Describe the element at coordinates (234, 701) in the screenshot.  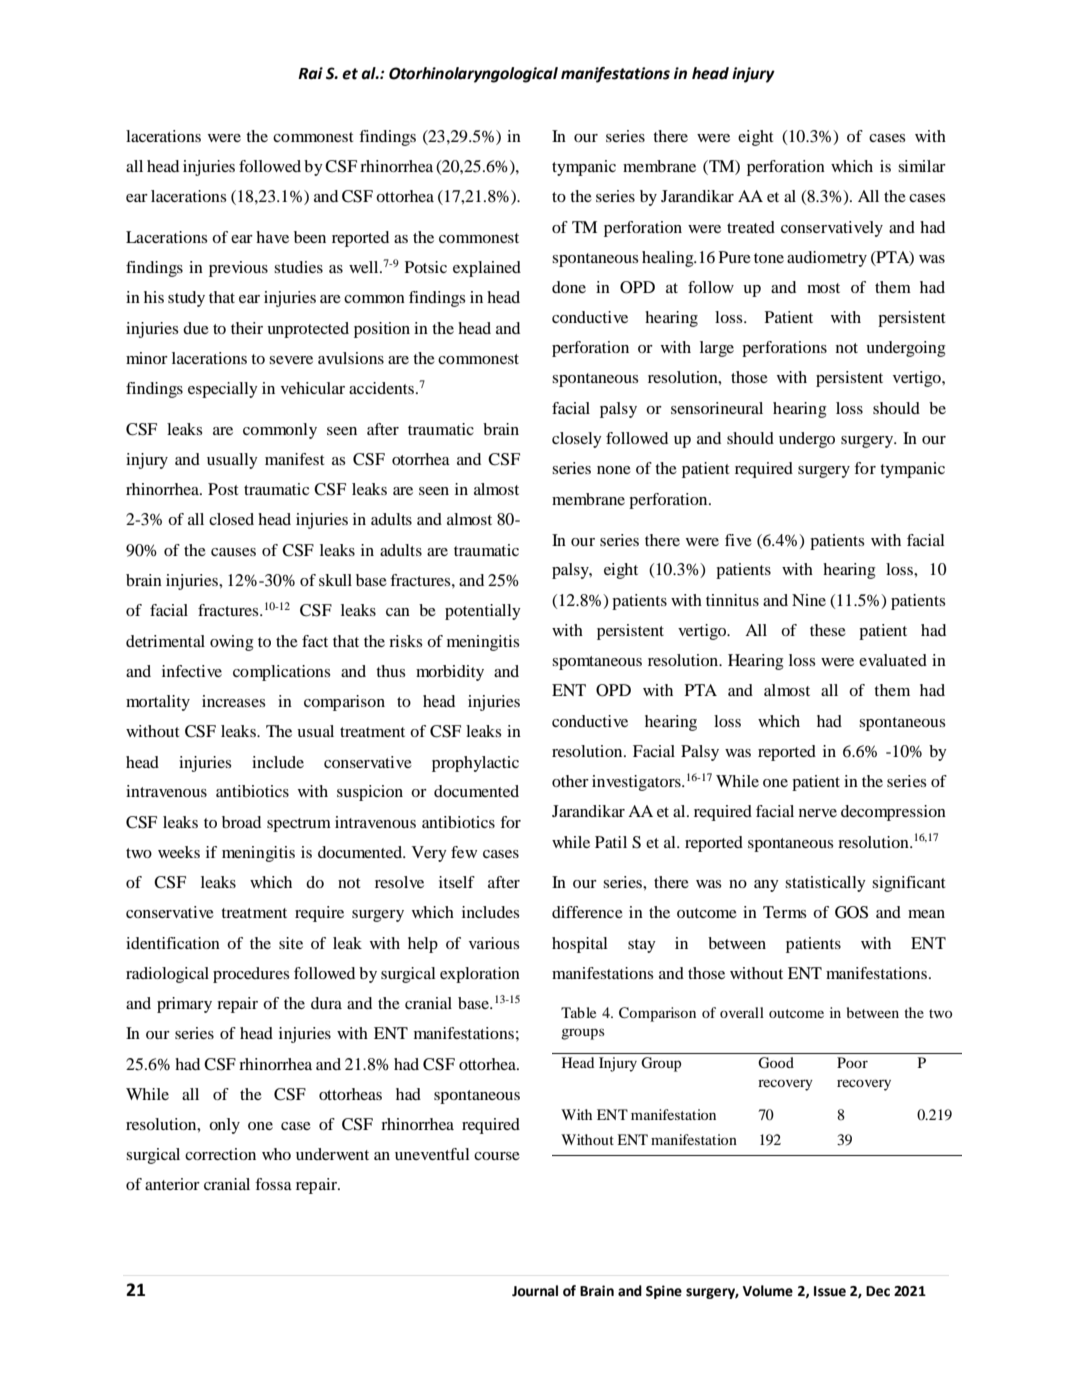
I see `increases` at that location.
